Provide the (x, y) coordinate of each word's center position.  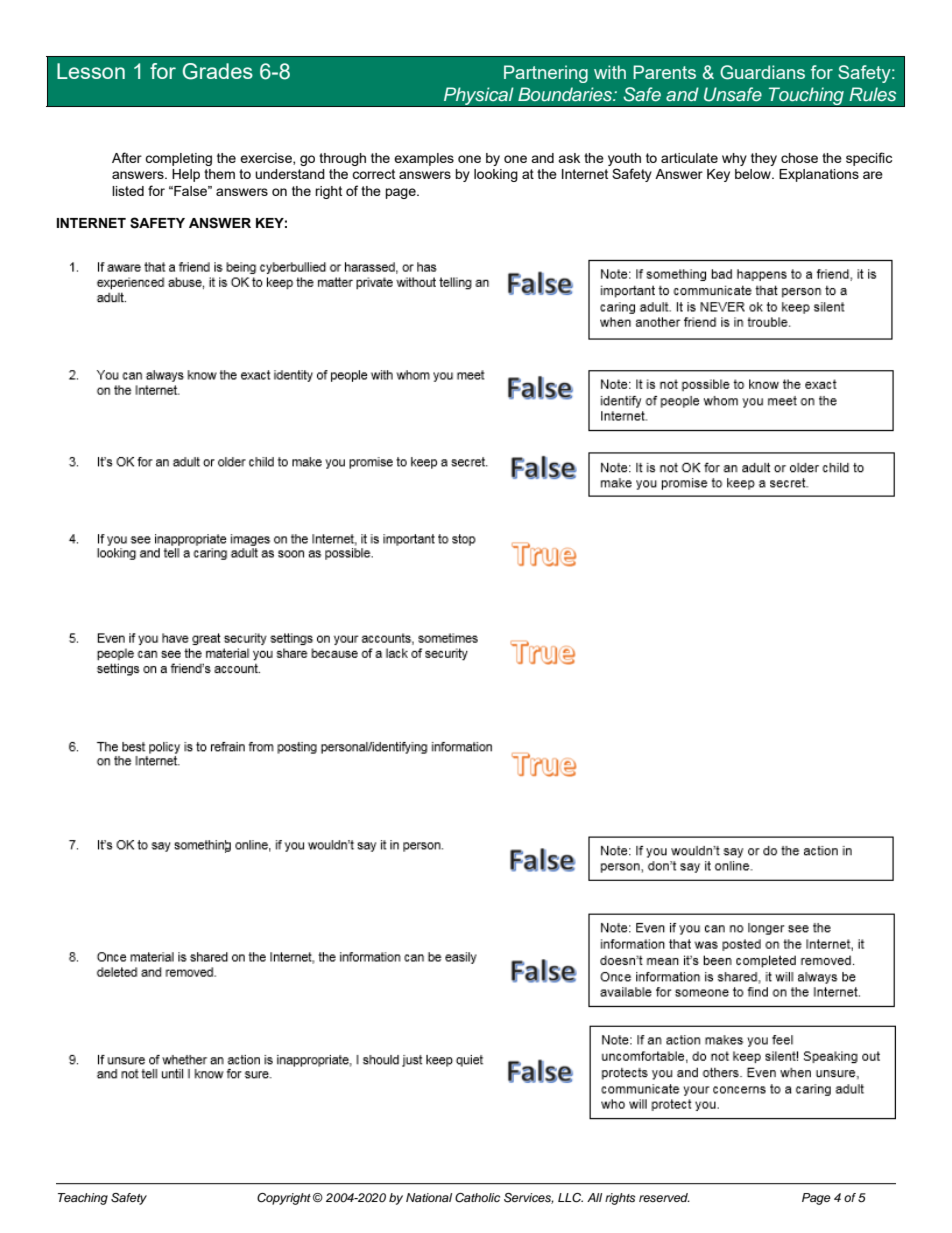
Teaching (83, 1199)
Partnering (546, 74)
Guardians (762, 72)
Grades (218, 71)
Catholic (477, 1198)
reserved (664, 1197)
